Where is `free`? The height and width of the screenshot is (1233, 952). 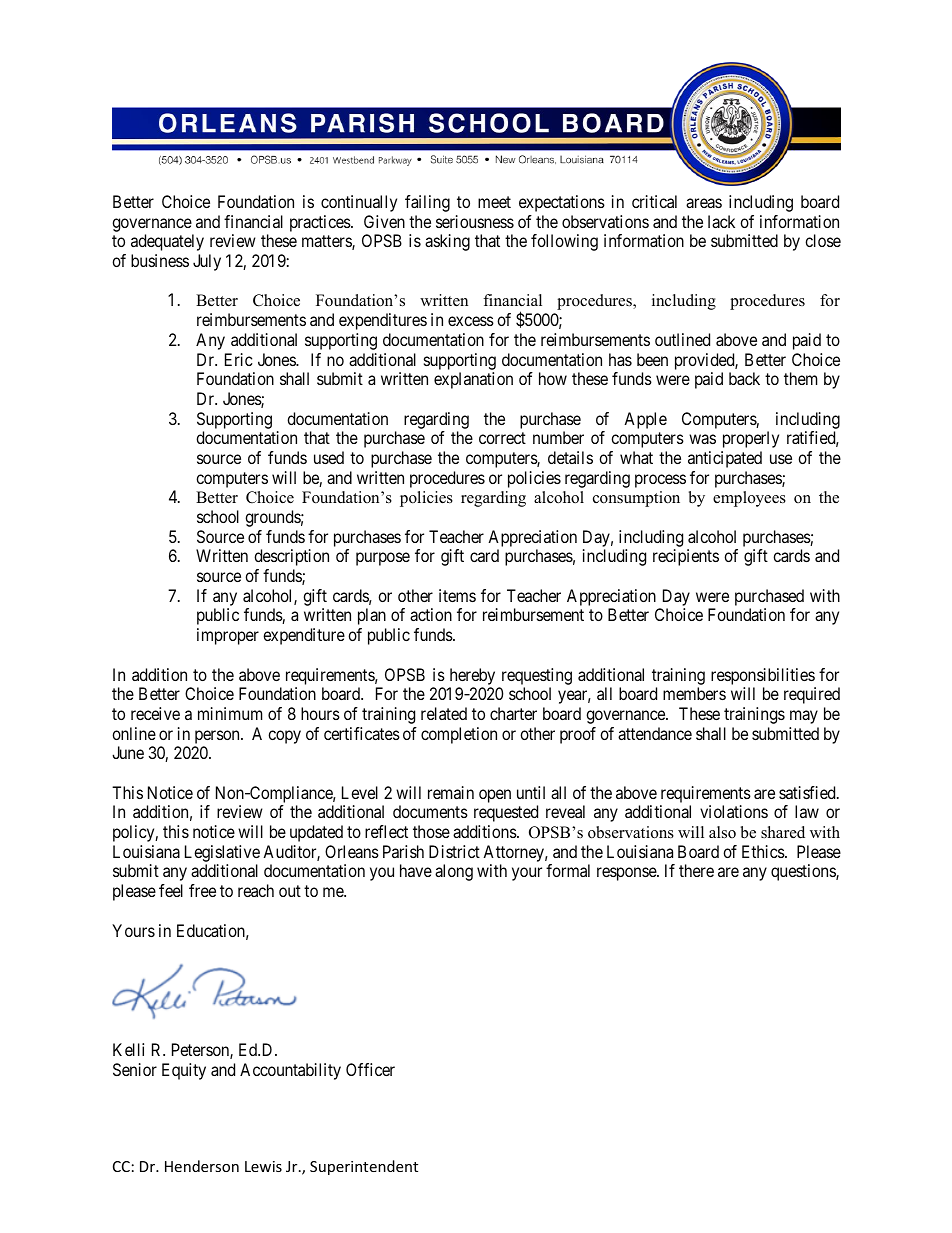 free is located at coordinates (202, 890).
